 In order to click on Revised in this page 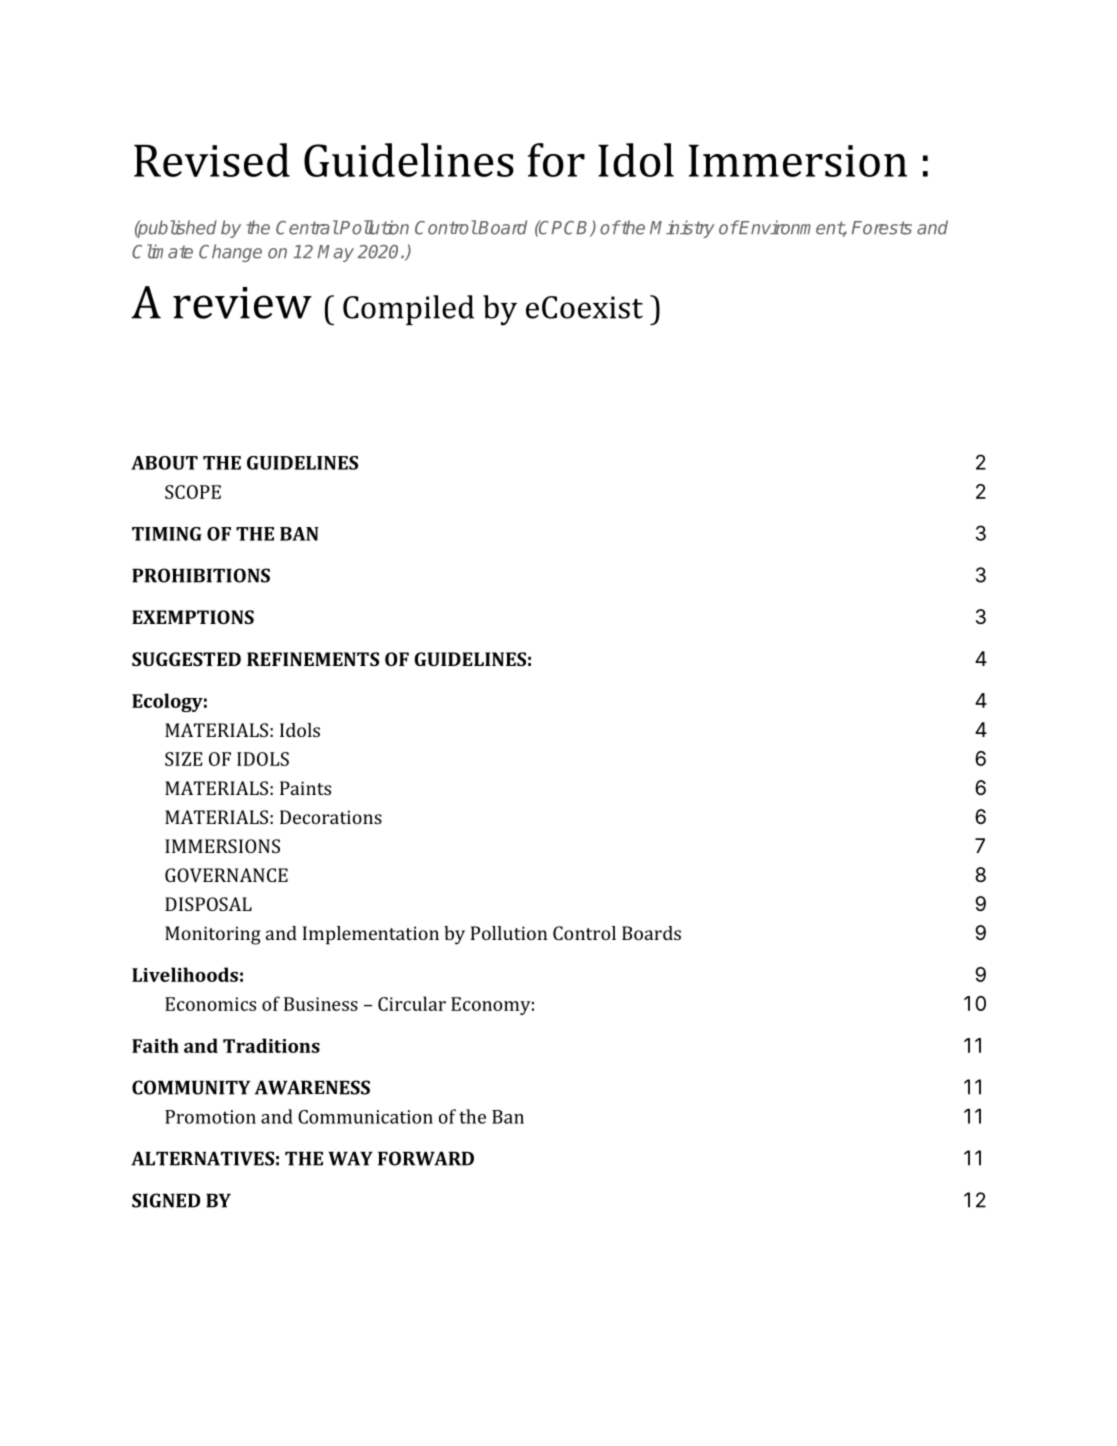, I will do `click(212, 160)`.
